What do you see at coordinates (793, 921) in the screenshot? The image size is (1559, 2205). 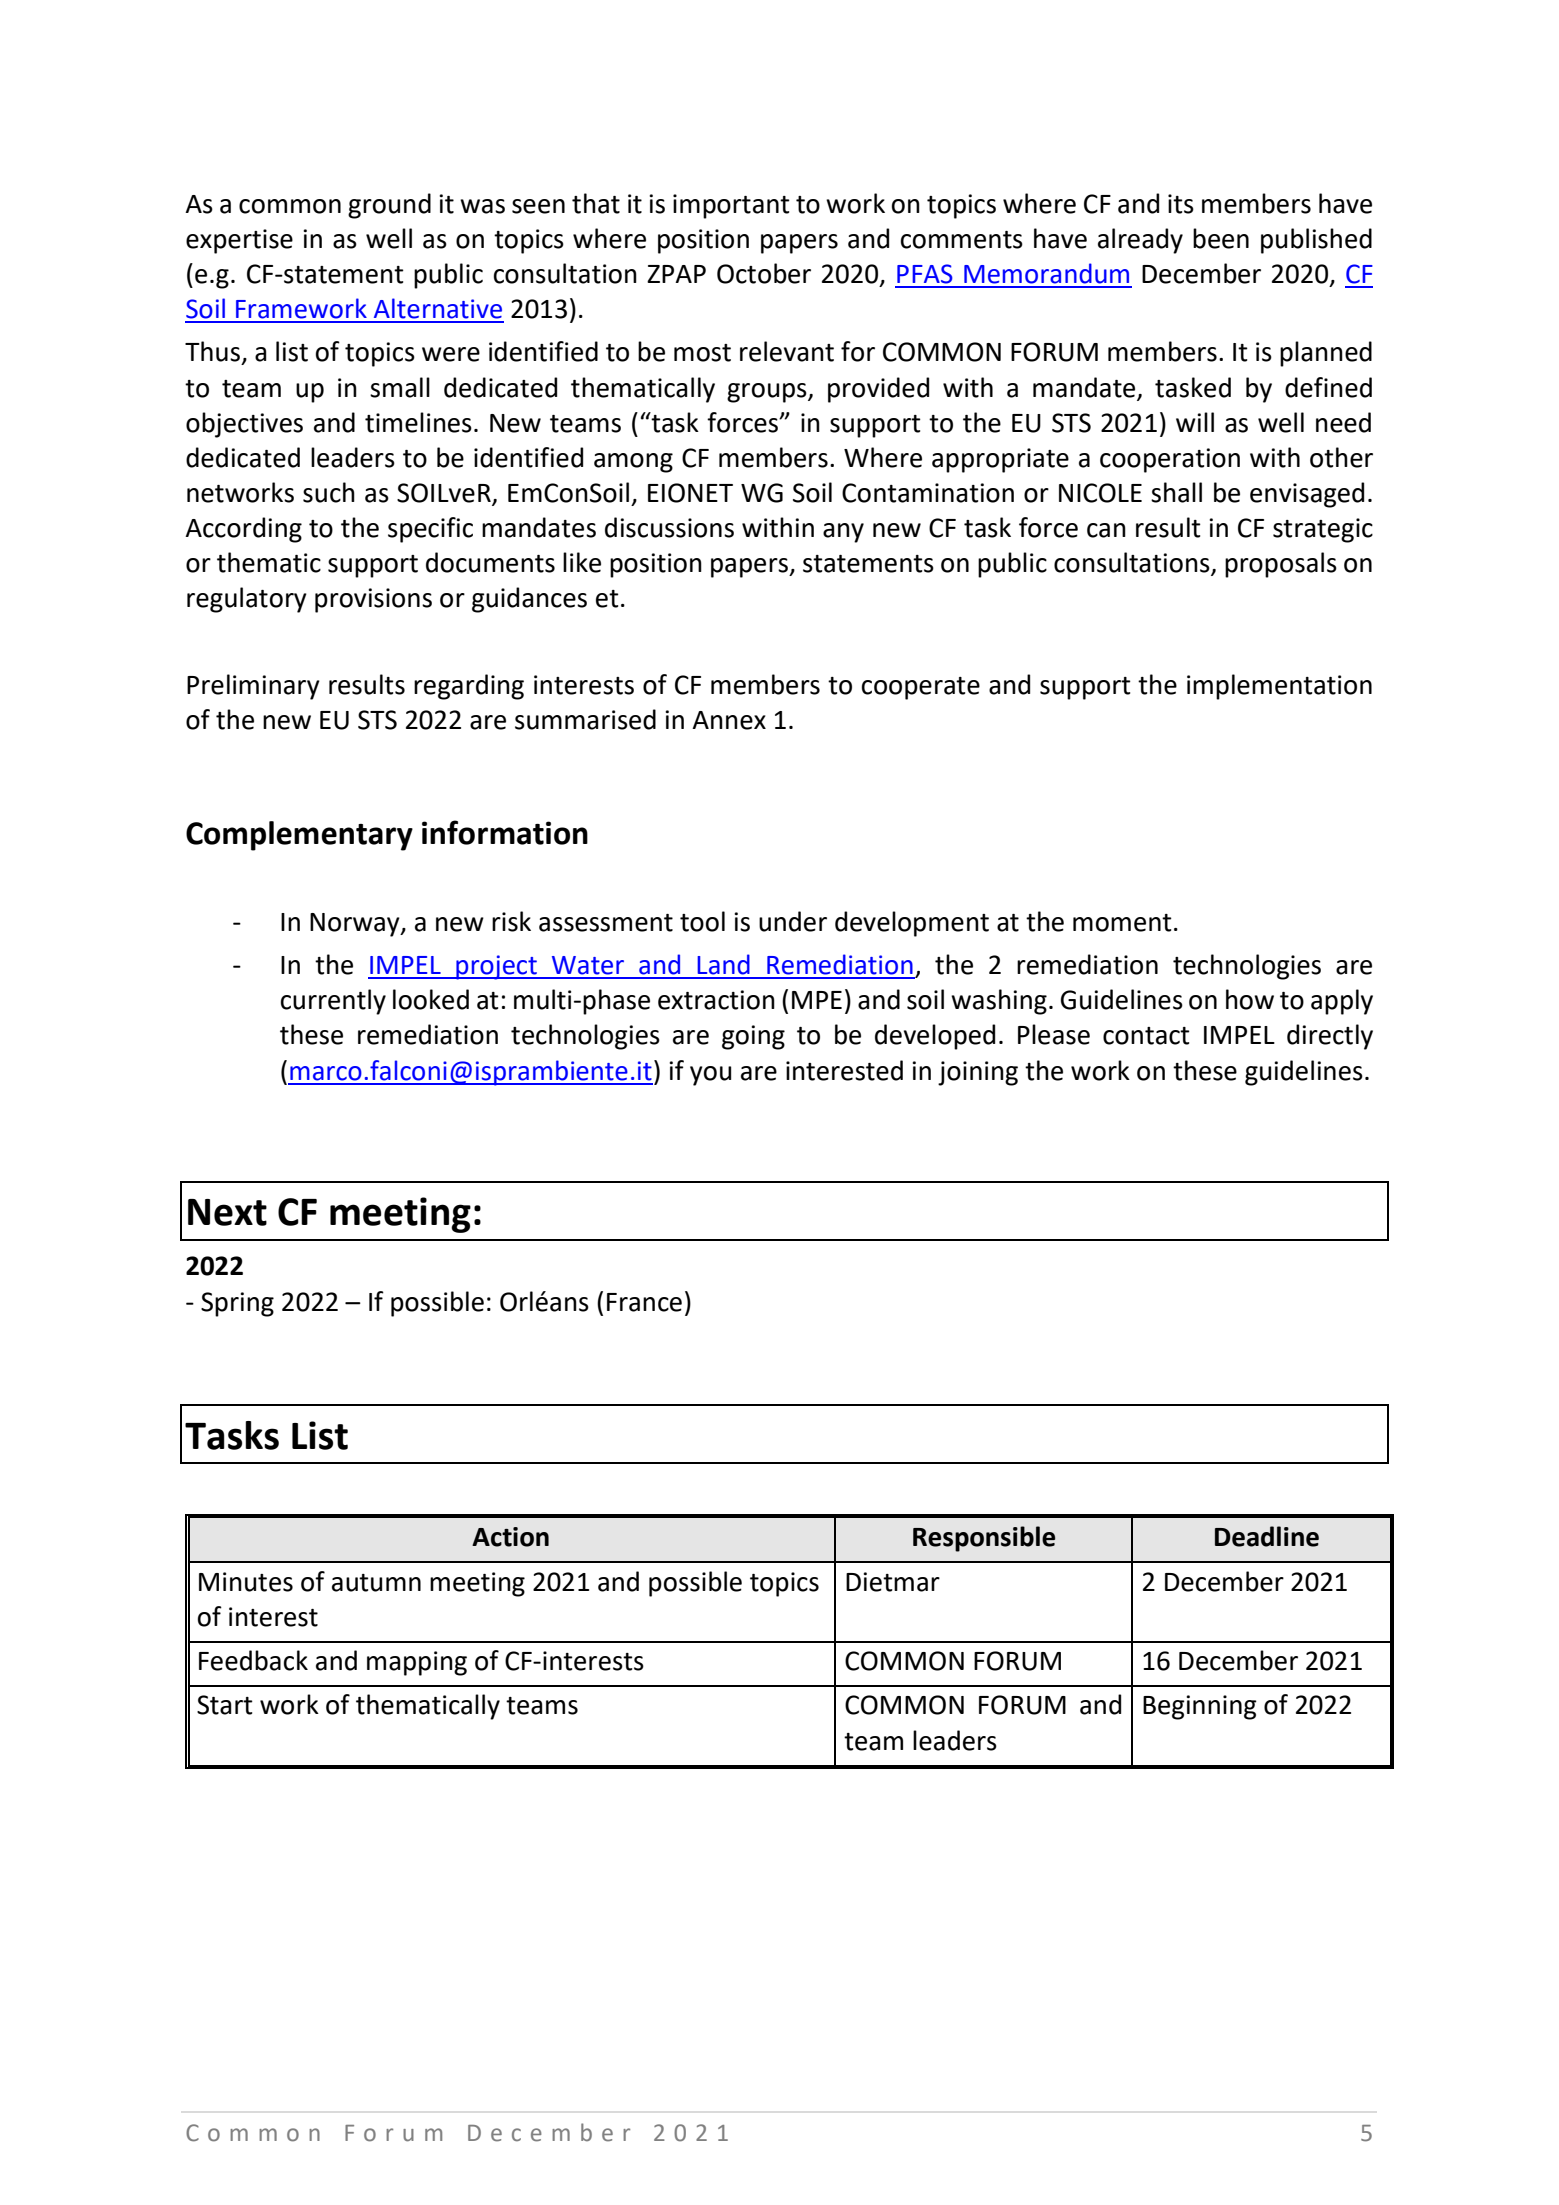 I see `under` at bounding box center [793, 921].
